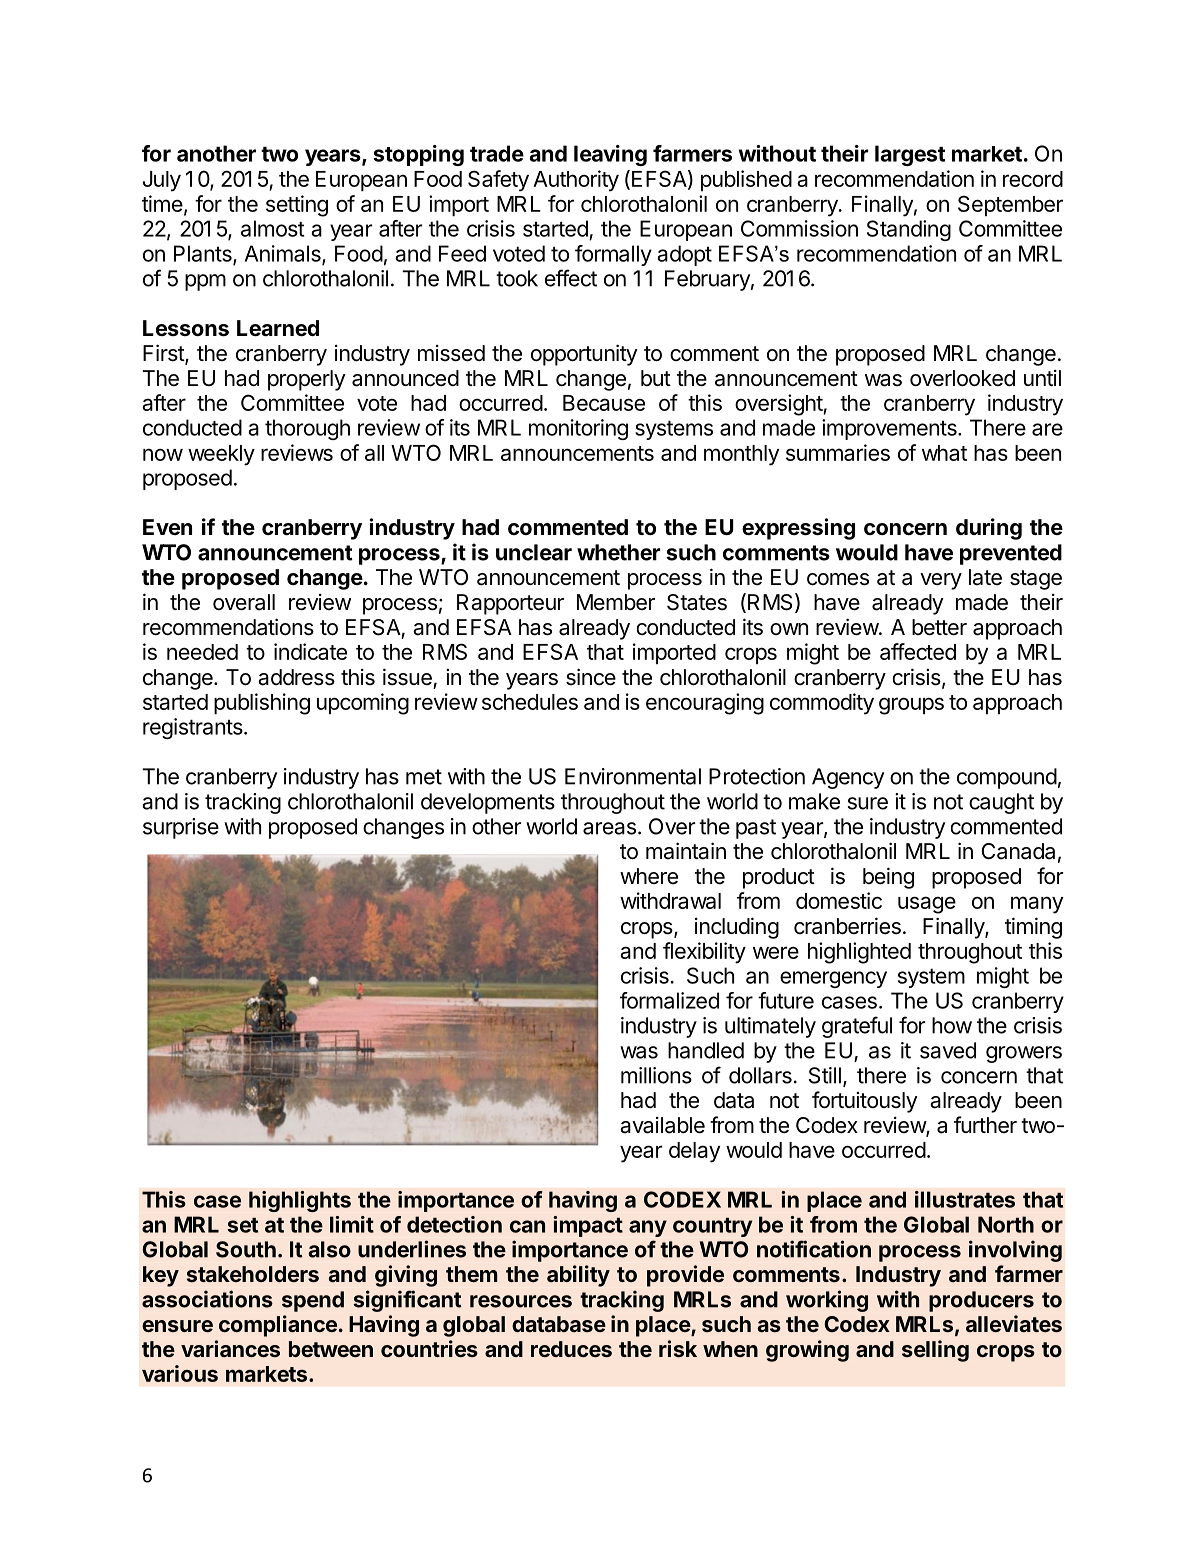 The image size is (1204, 1559). What do you see at coordinates (297, 206) in the document?
I see `setting` at bounding box center [297, 206].
